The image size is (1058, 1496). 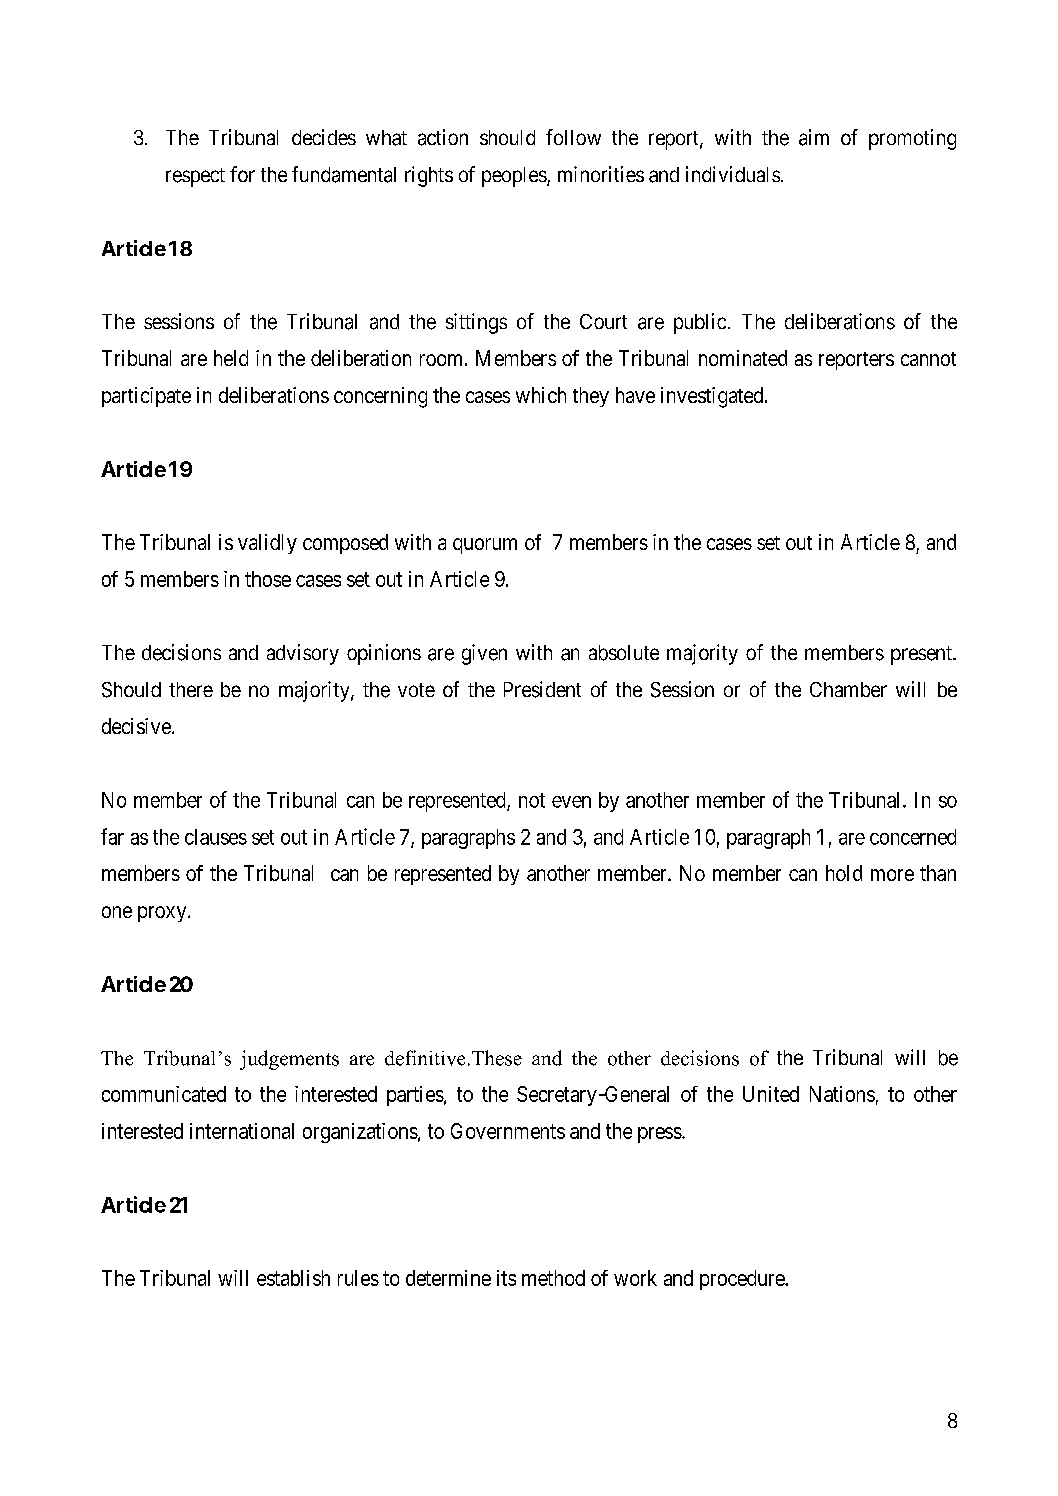 What do you see at coordinates (146, 397) in the screenshot?
I see `participate` at bounding box center [146, 397].
